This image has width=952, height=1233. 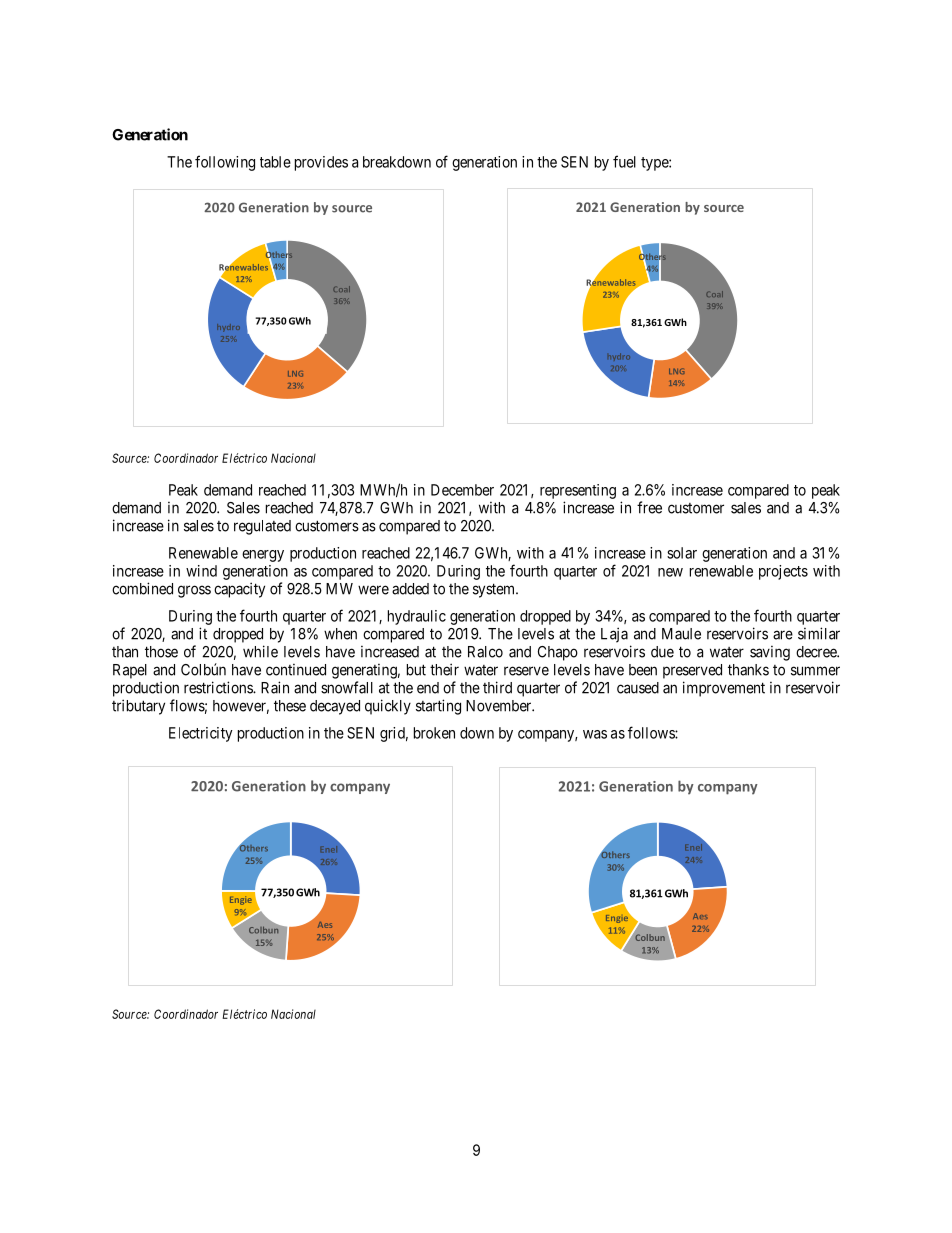 I want to click on Electricity, so click(x=201, y=734).
